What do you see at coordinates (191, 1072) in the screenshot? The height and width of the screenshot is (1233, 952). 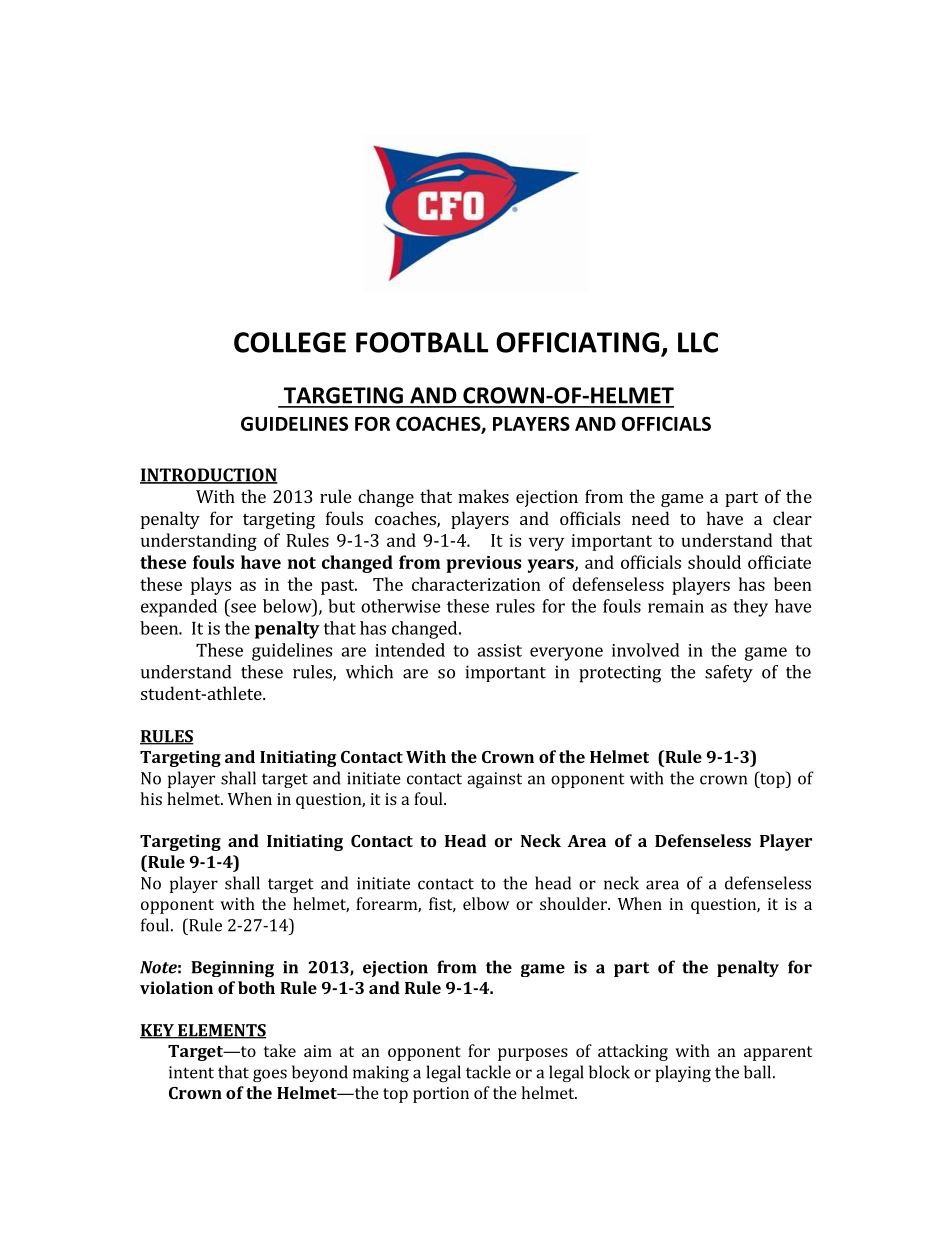 I see `intent` at bounding box center [191, 1072].
